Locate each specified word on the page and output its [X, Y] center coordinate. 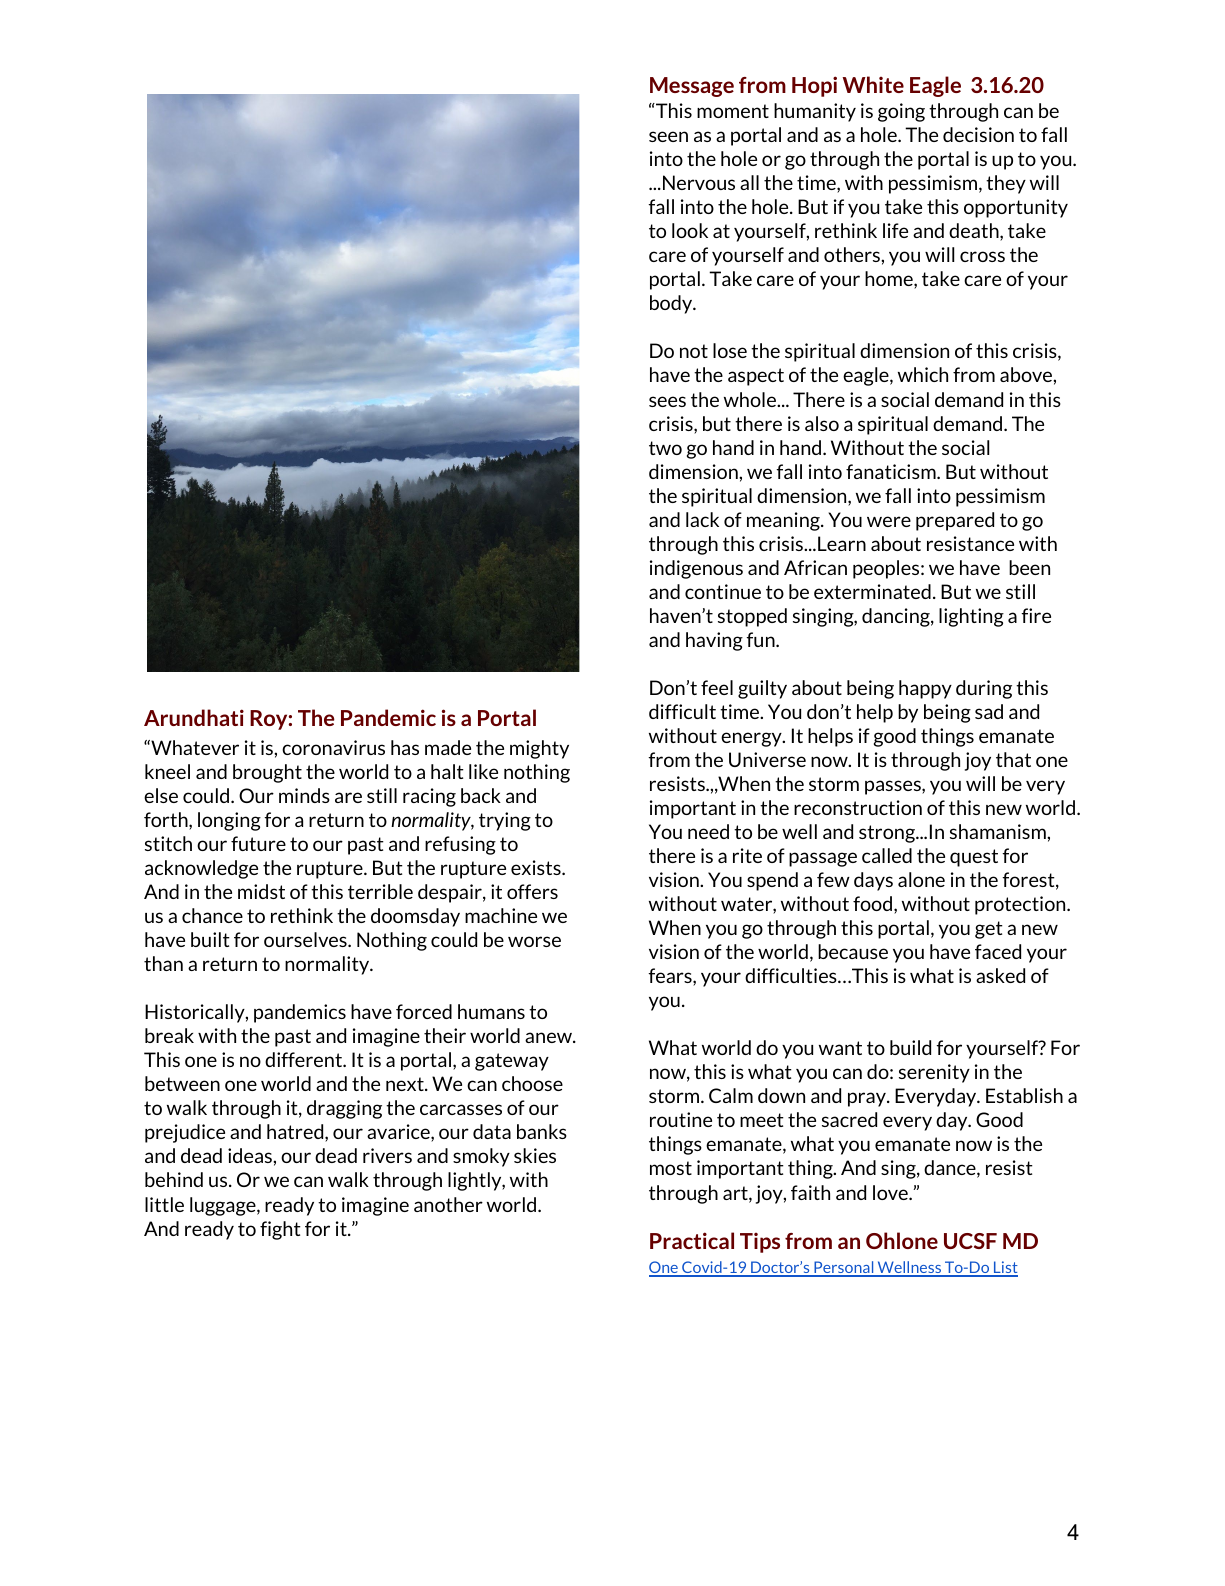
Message [692, 87]
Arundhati [194, 717]
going [901, 112]
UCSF [970, 1241]
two [665, 448]
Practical [692, 1240]
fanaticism [892, 471]
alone [921, 879]
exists [537, 867]
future [258, 843]
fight [280, 1230]
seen [668, 136]
